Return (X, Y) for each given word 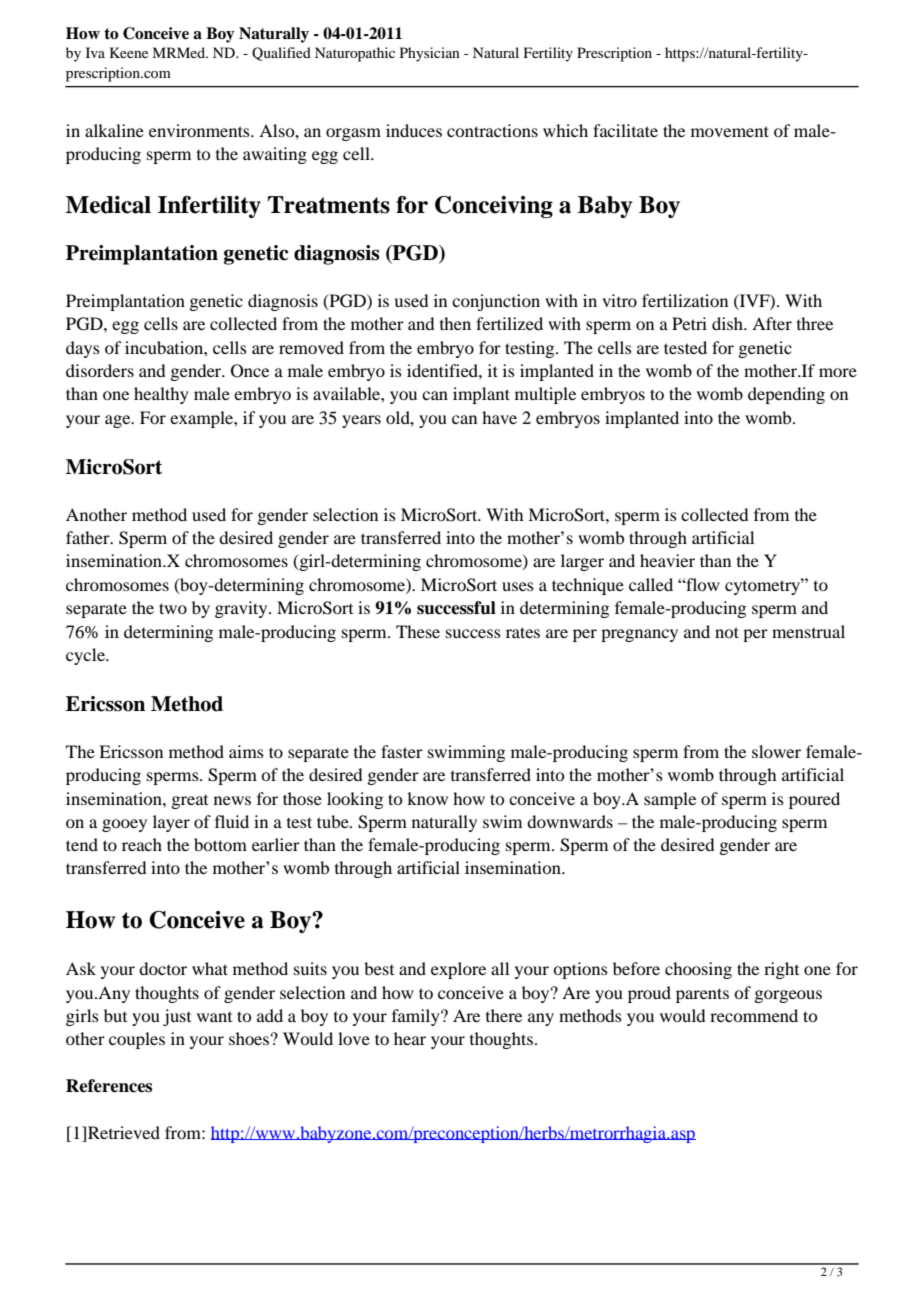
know (427, 798)
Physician (430, 54)
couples (137, 1040)
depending (786, 395)
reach (142, 844)
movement (730, 131)
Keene (129, 52)
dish (728, 323)
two (173, 608)
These (418, 631)
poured (814, 800)
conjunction (496, 302)
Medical (108, 205)
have (499, 417)
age (119, 421)
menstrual (808, 631)
